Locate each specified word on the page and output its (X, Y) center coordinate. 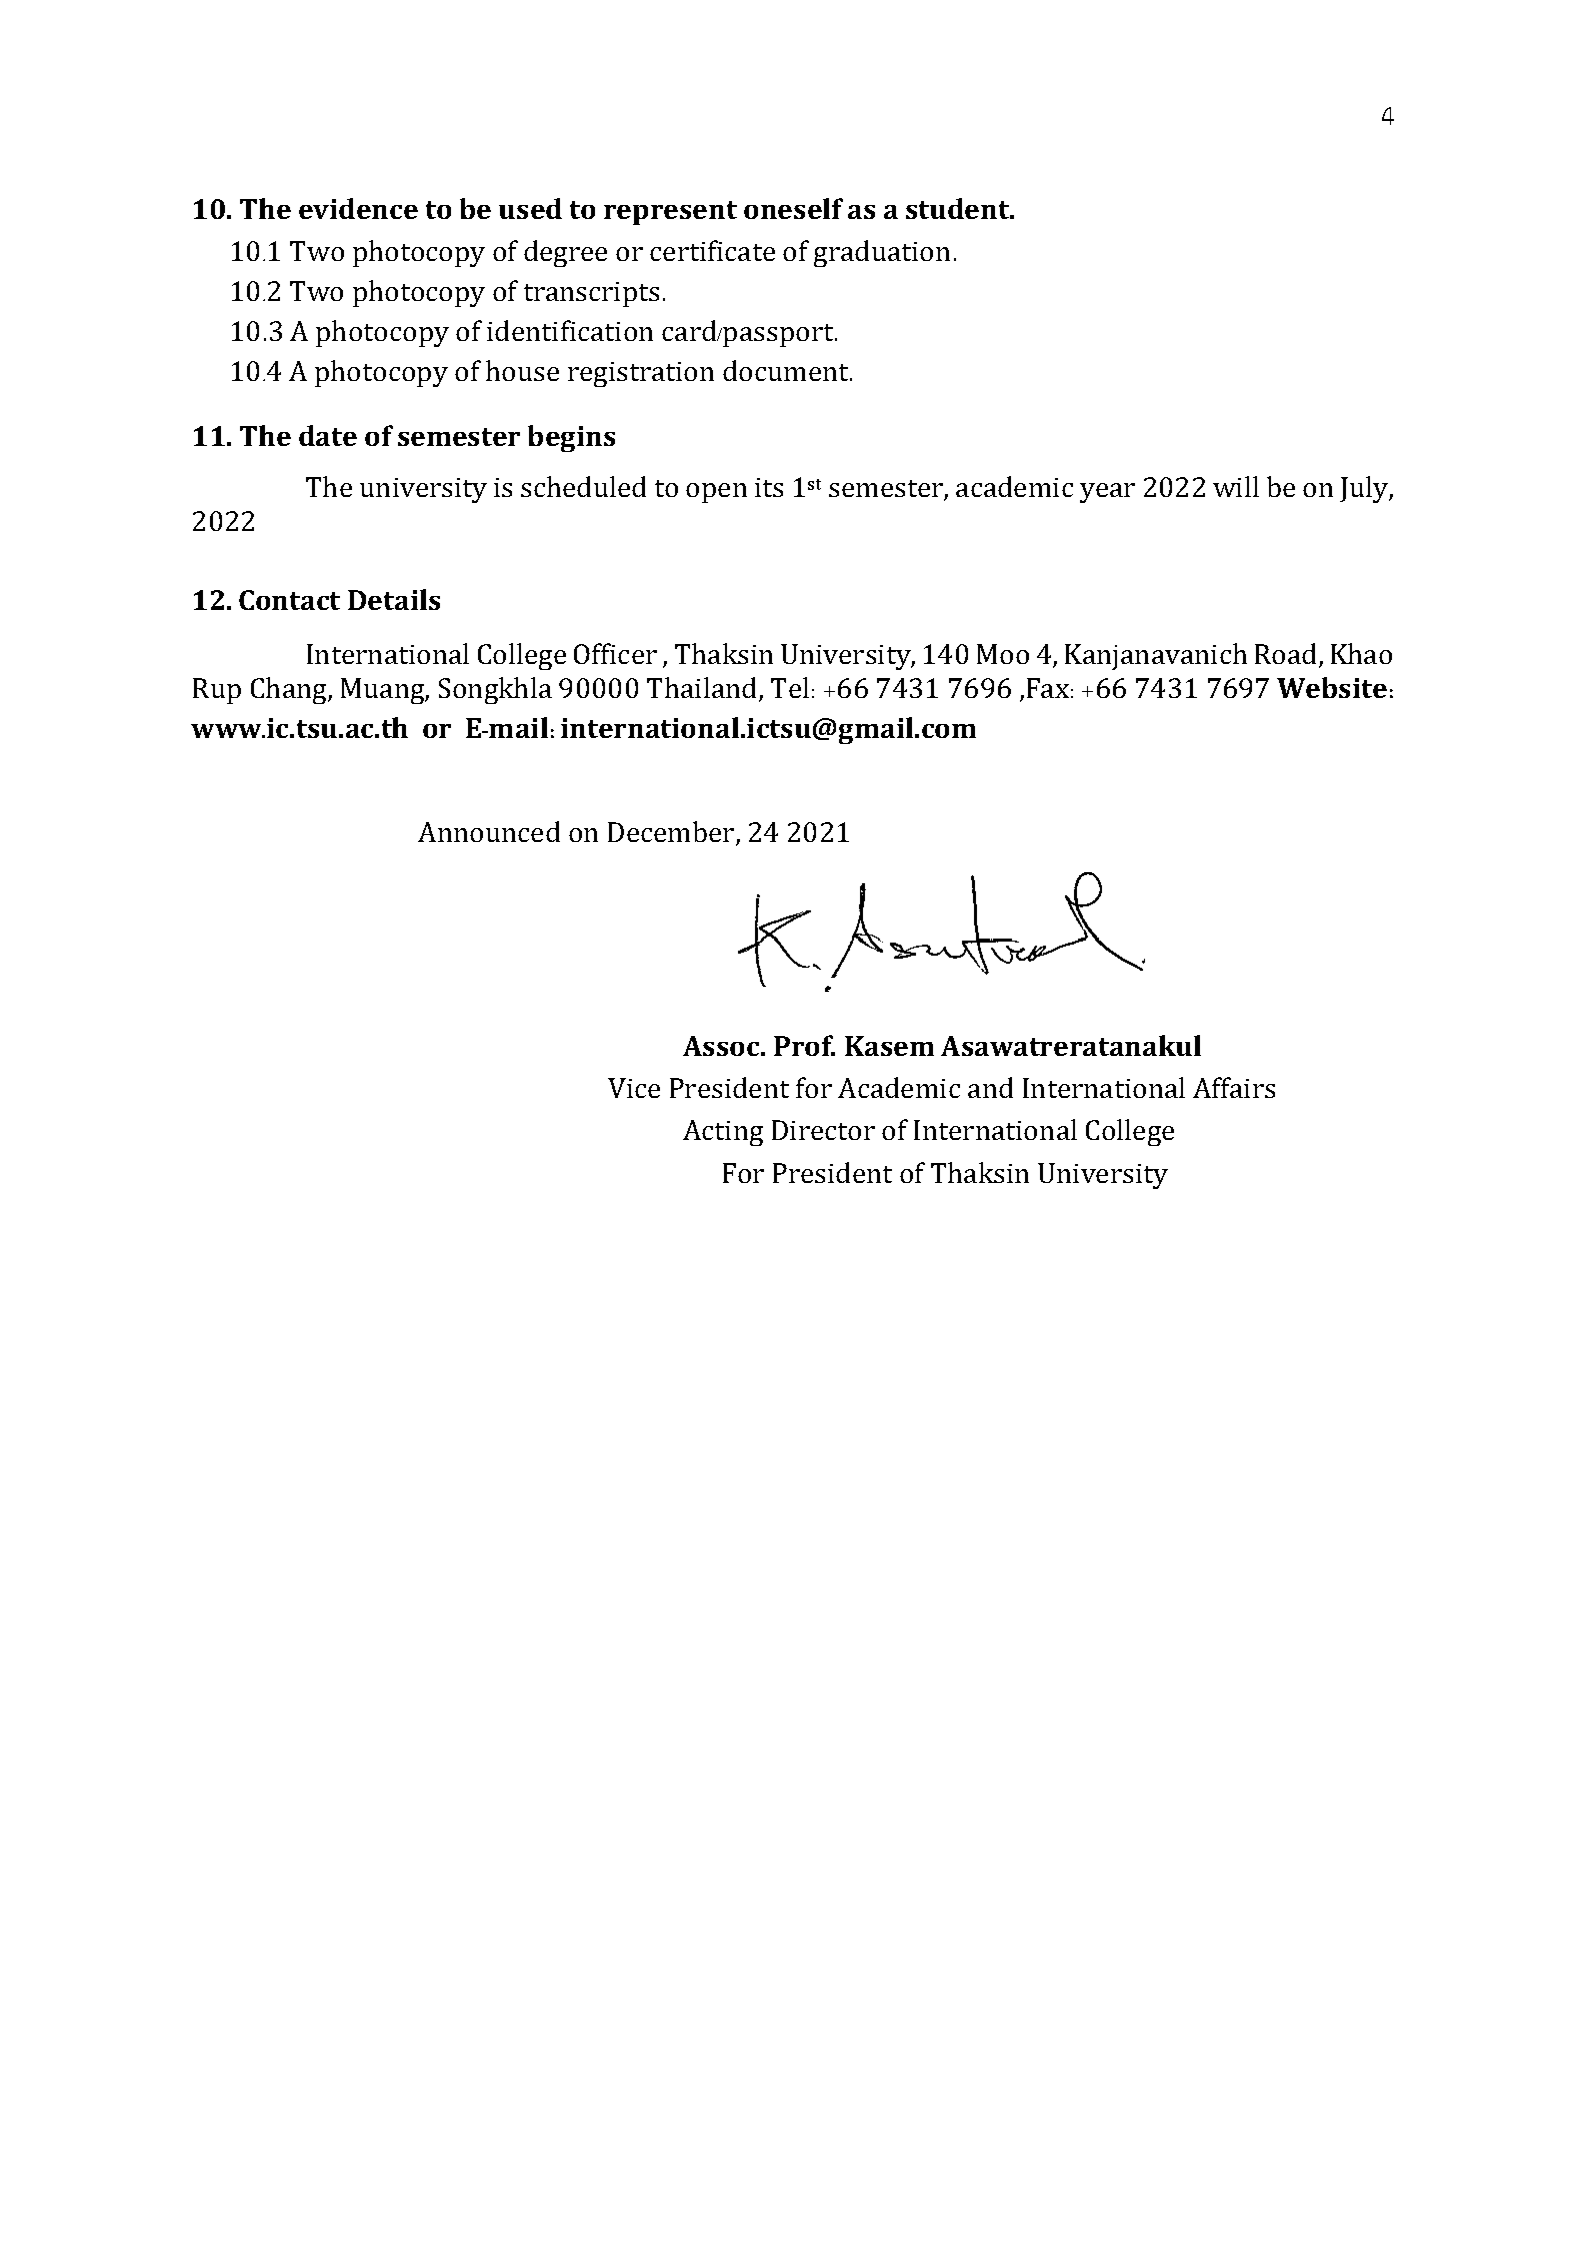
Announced (489, 831)
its (769, 487)
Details (394, 599)
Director (823, 1130)
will (1236, 486)
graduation (882, 253)
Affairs (1234, 1087)
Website (1332, 687)
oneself (793, 208)
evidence (358, 208)
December (672, 833)
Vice (634, 1088)
